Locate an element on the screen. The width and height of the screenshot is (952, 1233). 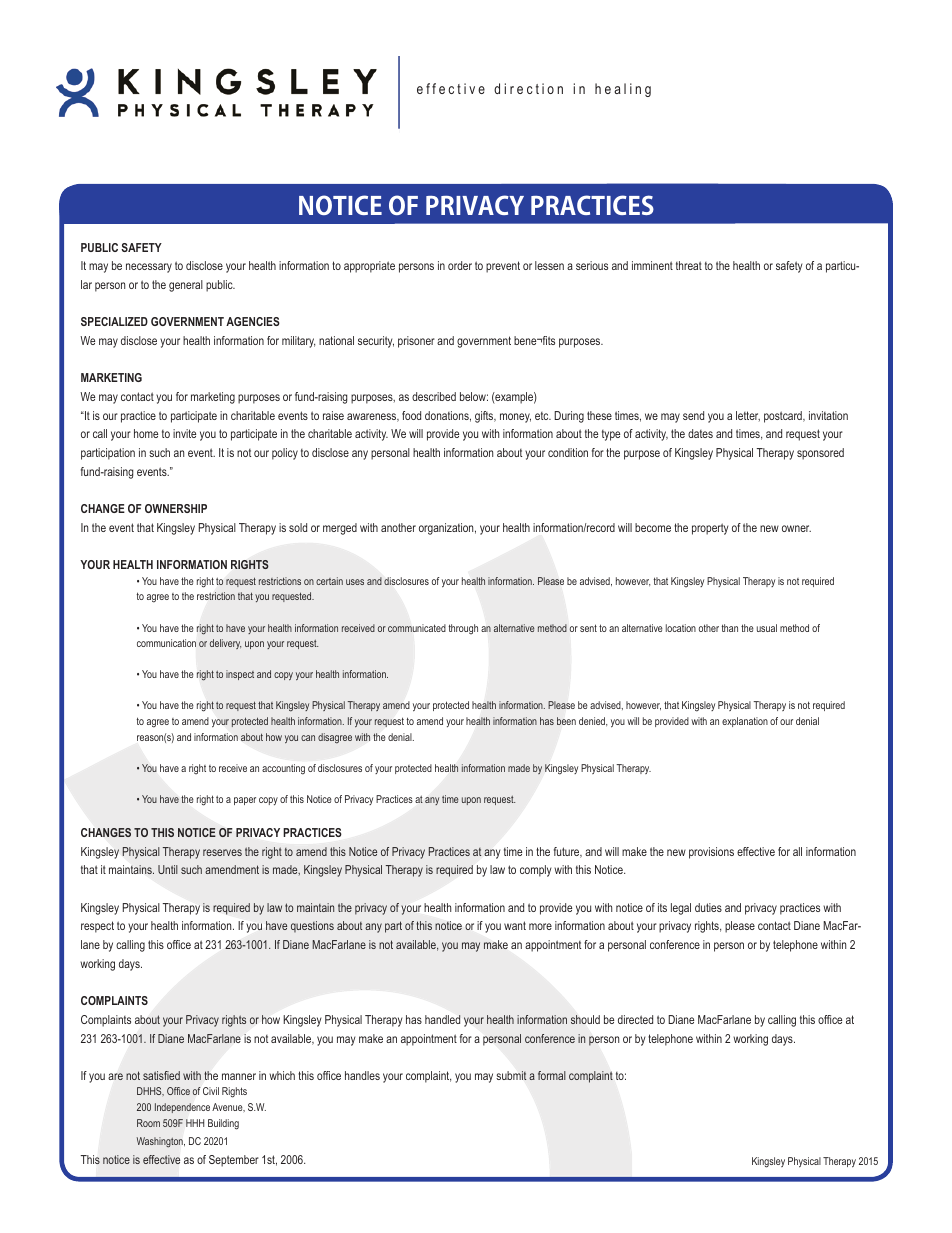
direction is located at coordinates (528, 88).
